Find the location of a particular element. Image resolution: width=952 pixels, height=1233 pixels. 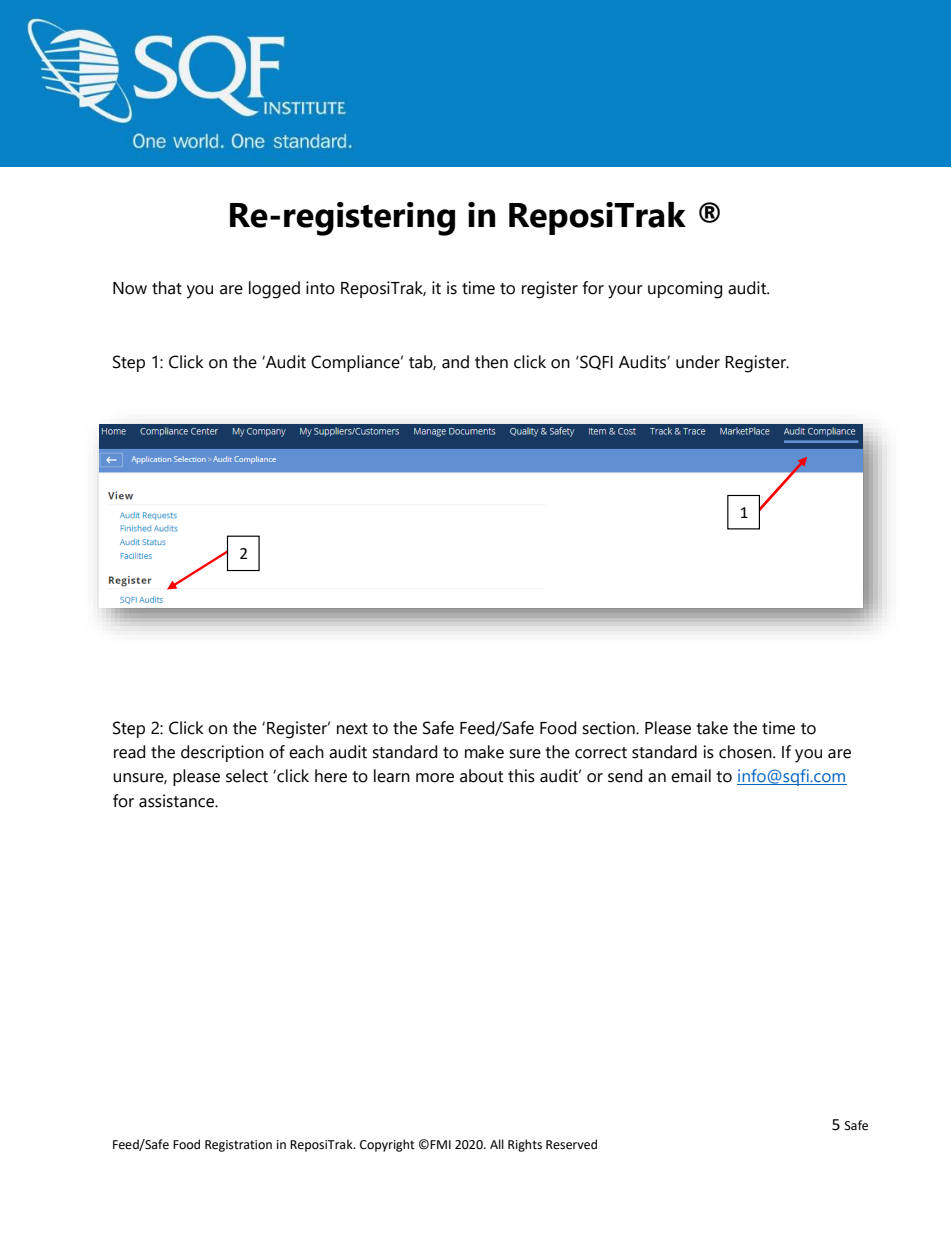

email is located at coordinates (691, 776).
